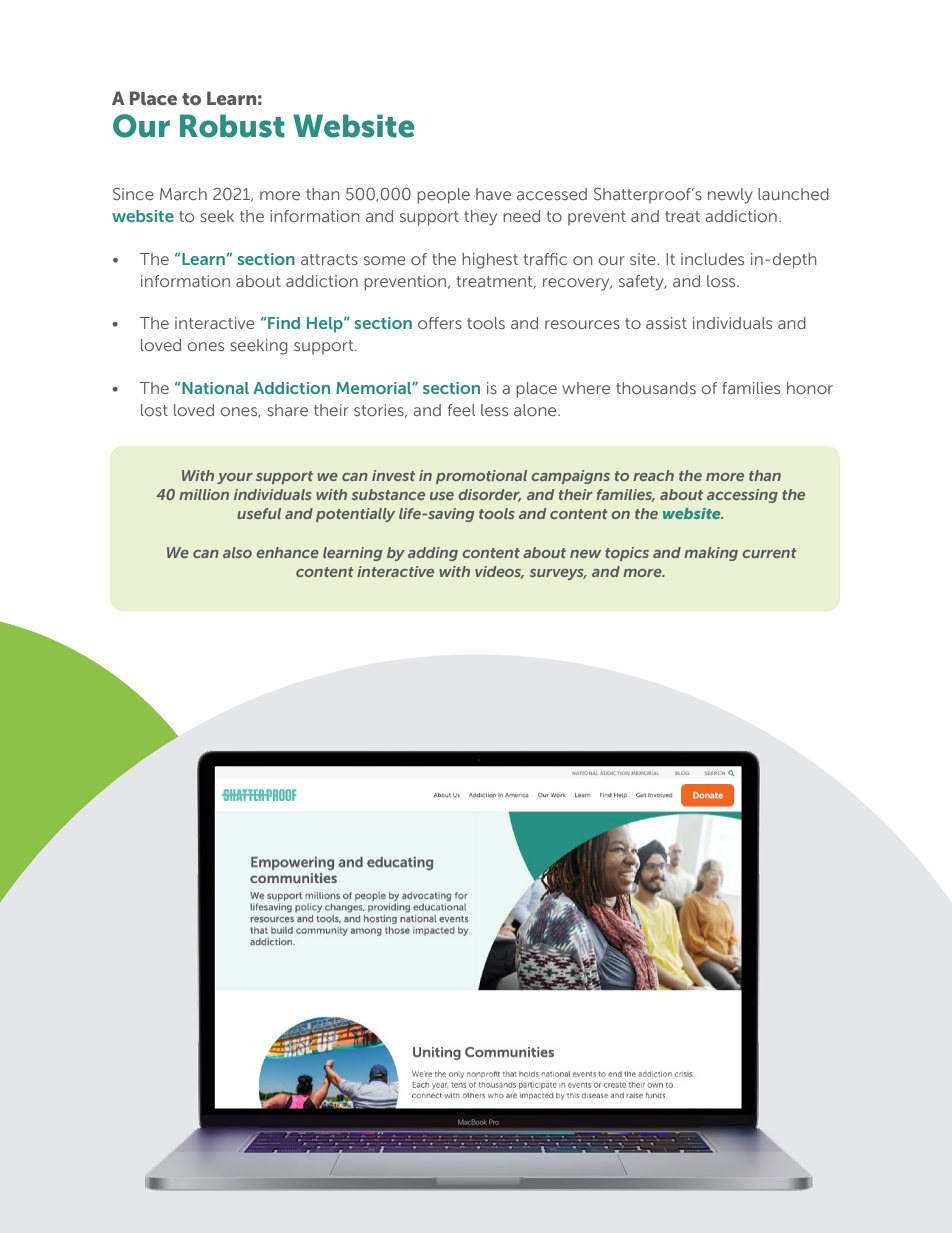 The width and height of the screenshot is (952, 1233). I want to click on feel, so click(461, 410).
